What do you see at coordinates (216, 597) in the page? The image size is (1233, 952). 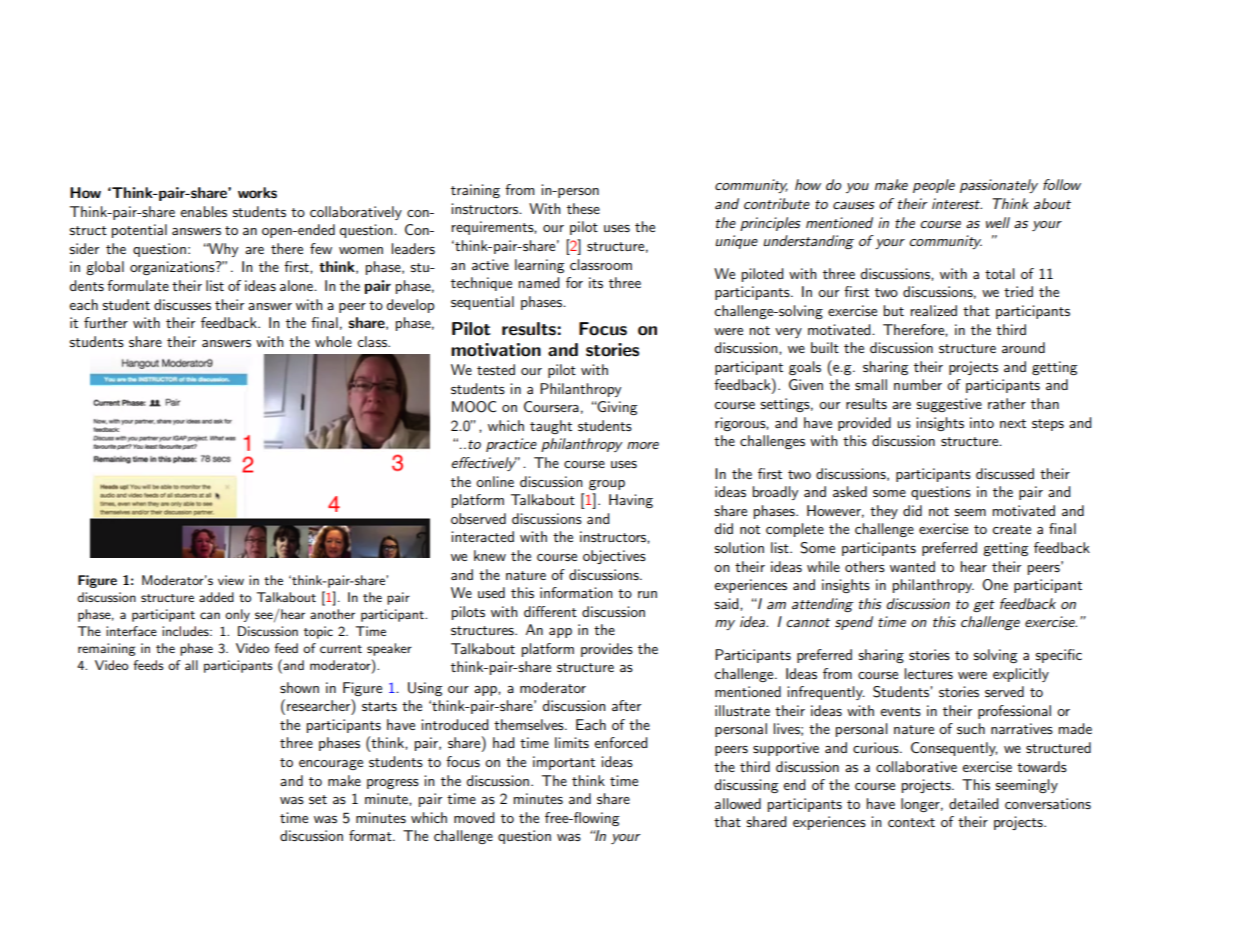 I see `added` at bounding box center [216, 597].
